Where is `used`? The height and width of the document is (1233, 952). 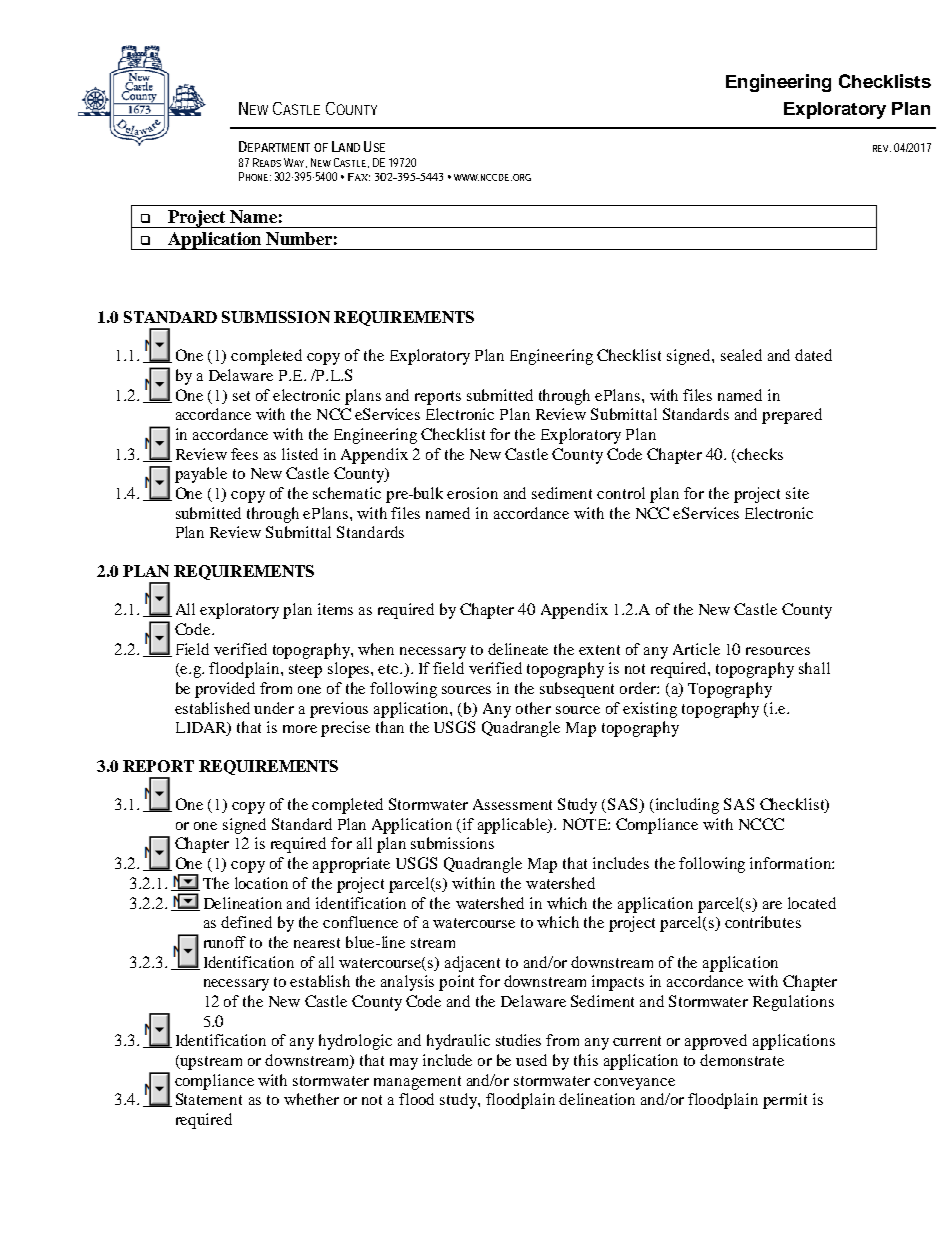 used is located at coordinates (531, 1060).
